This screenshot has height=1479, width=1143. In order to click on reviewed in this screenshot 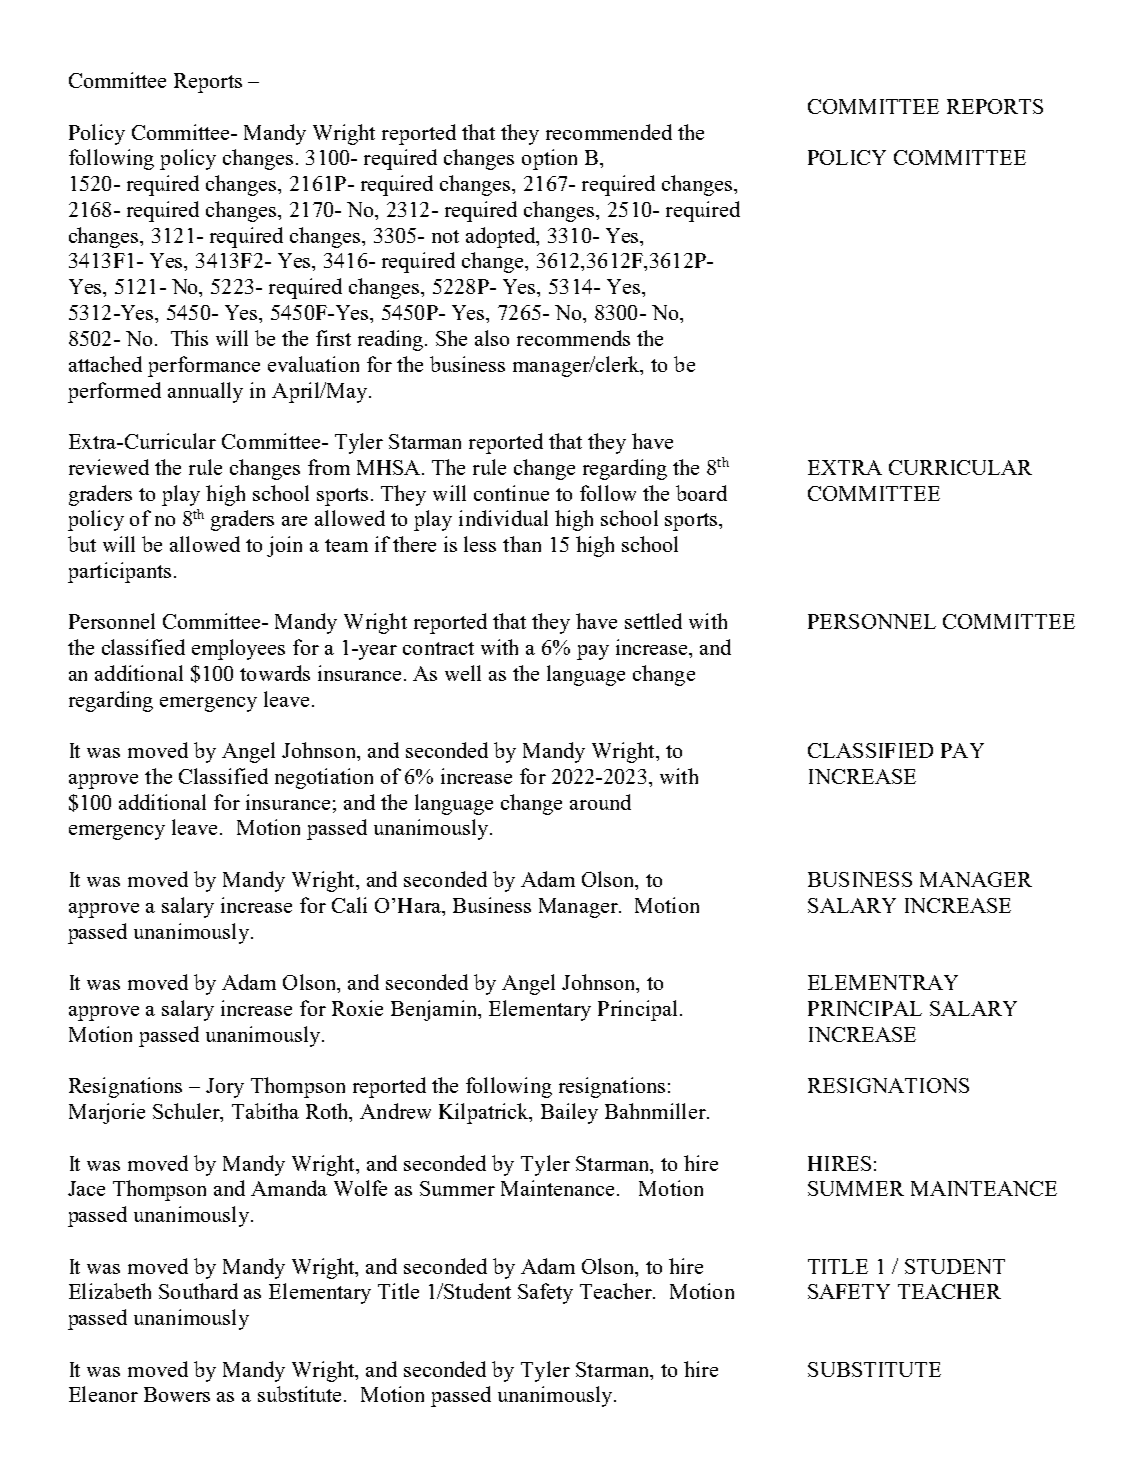, I will do `click(109, 467)`.
